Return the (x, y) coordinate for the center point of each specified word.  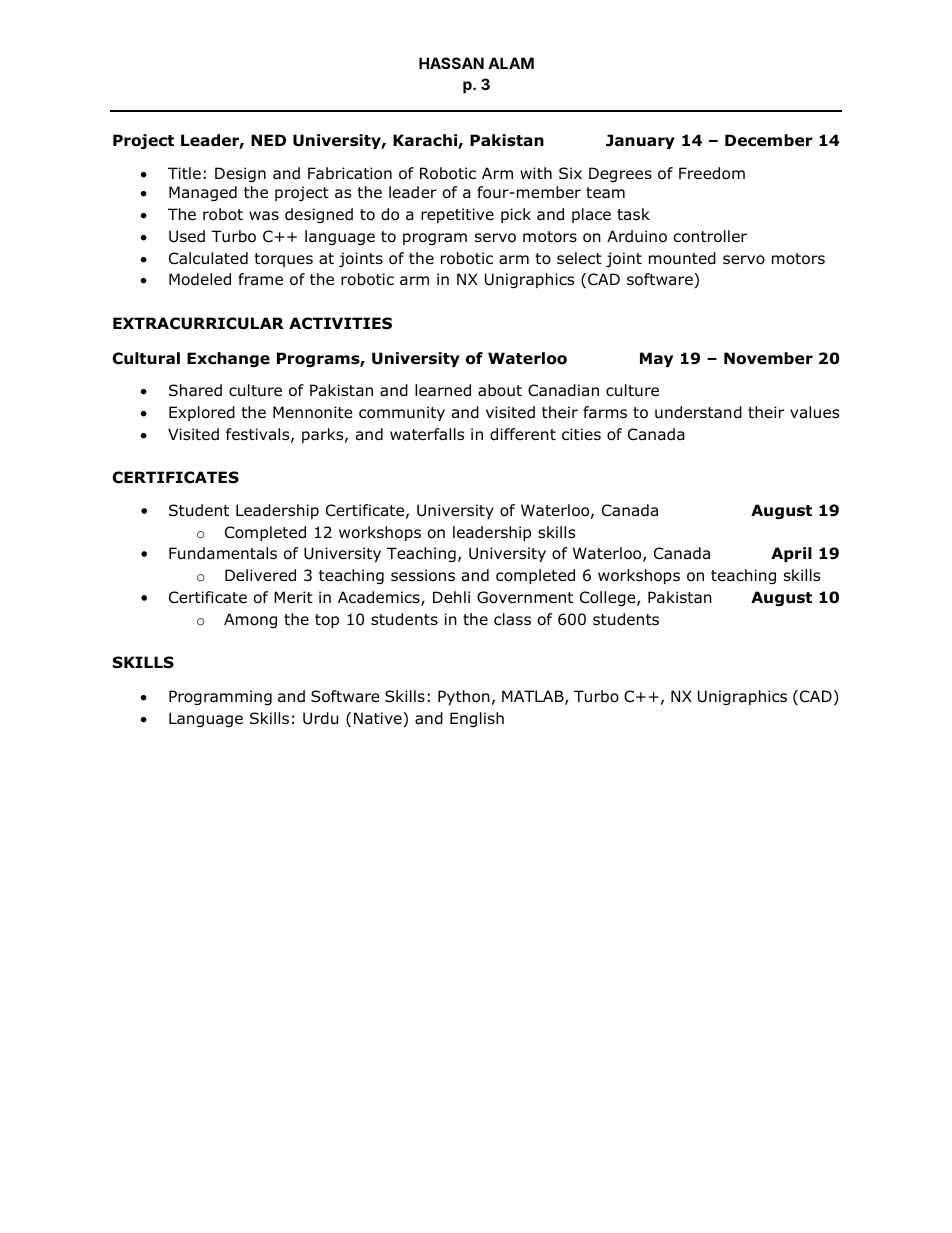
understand (698, 412)
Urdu (320, 718)
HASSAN (451, 63)
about (500, 390)
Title (184, 173)
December (768, 140)
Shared (195, 390)
